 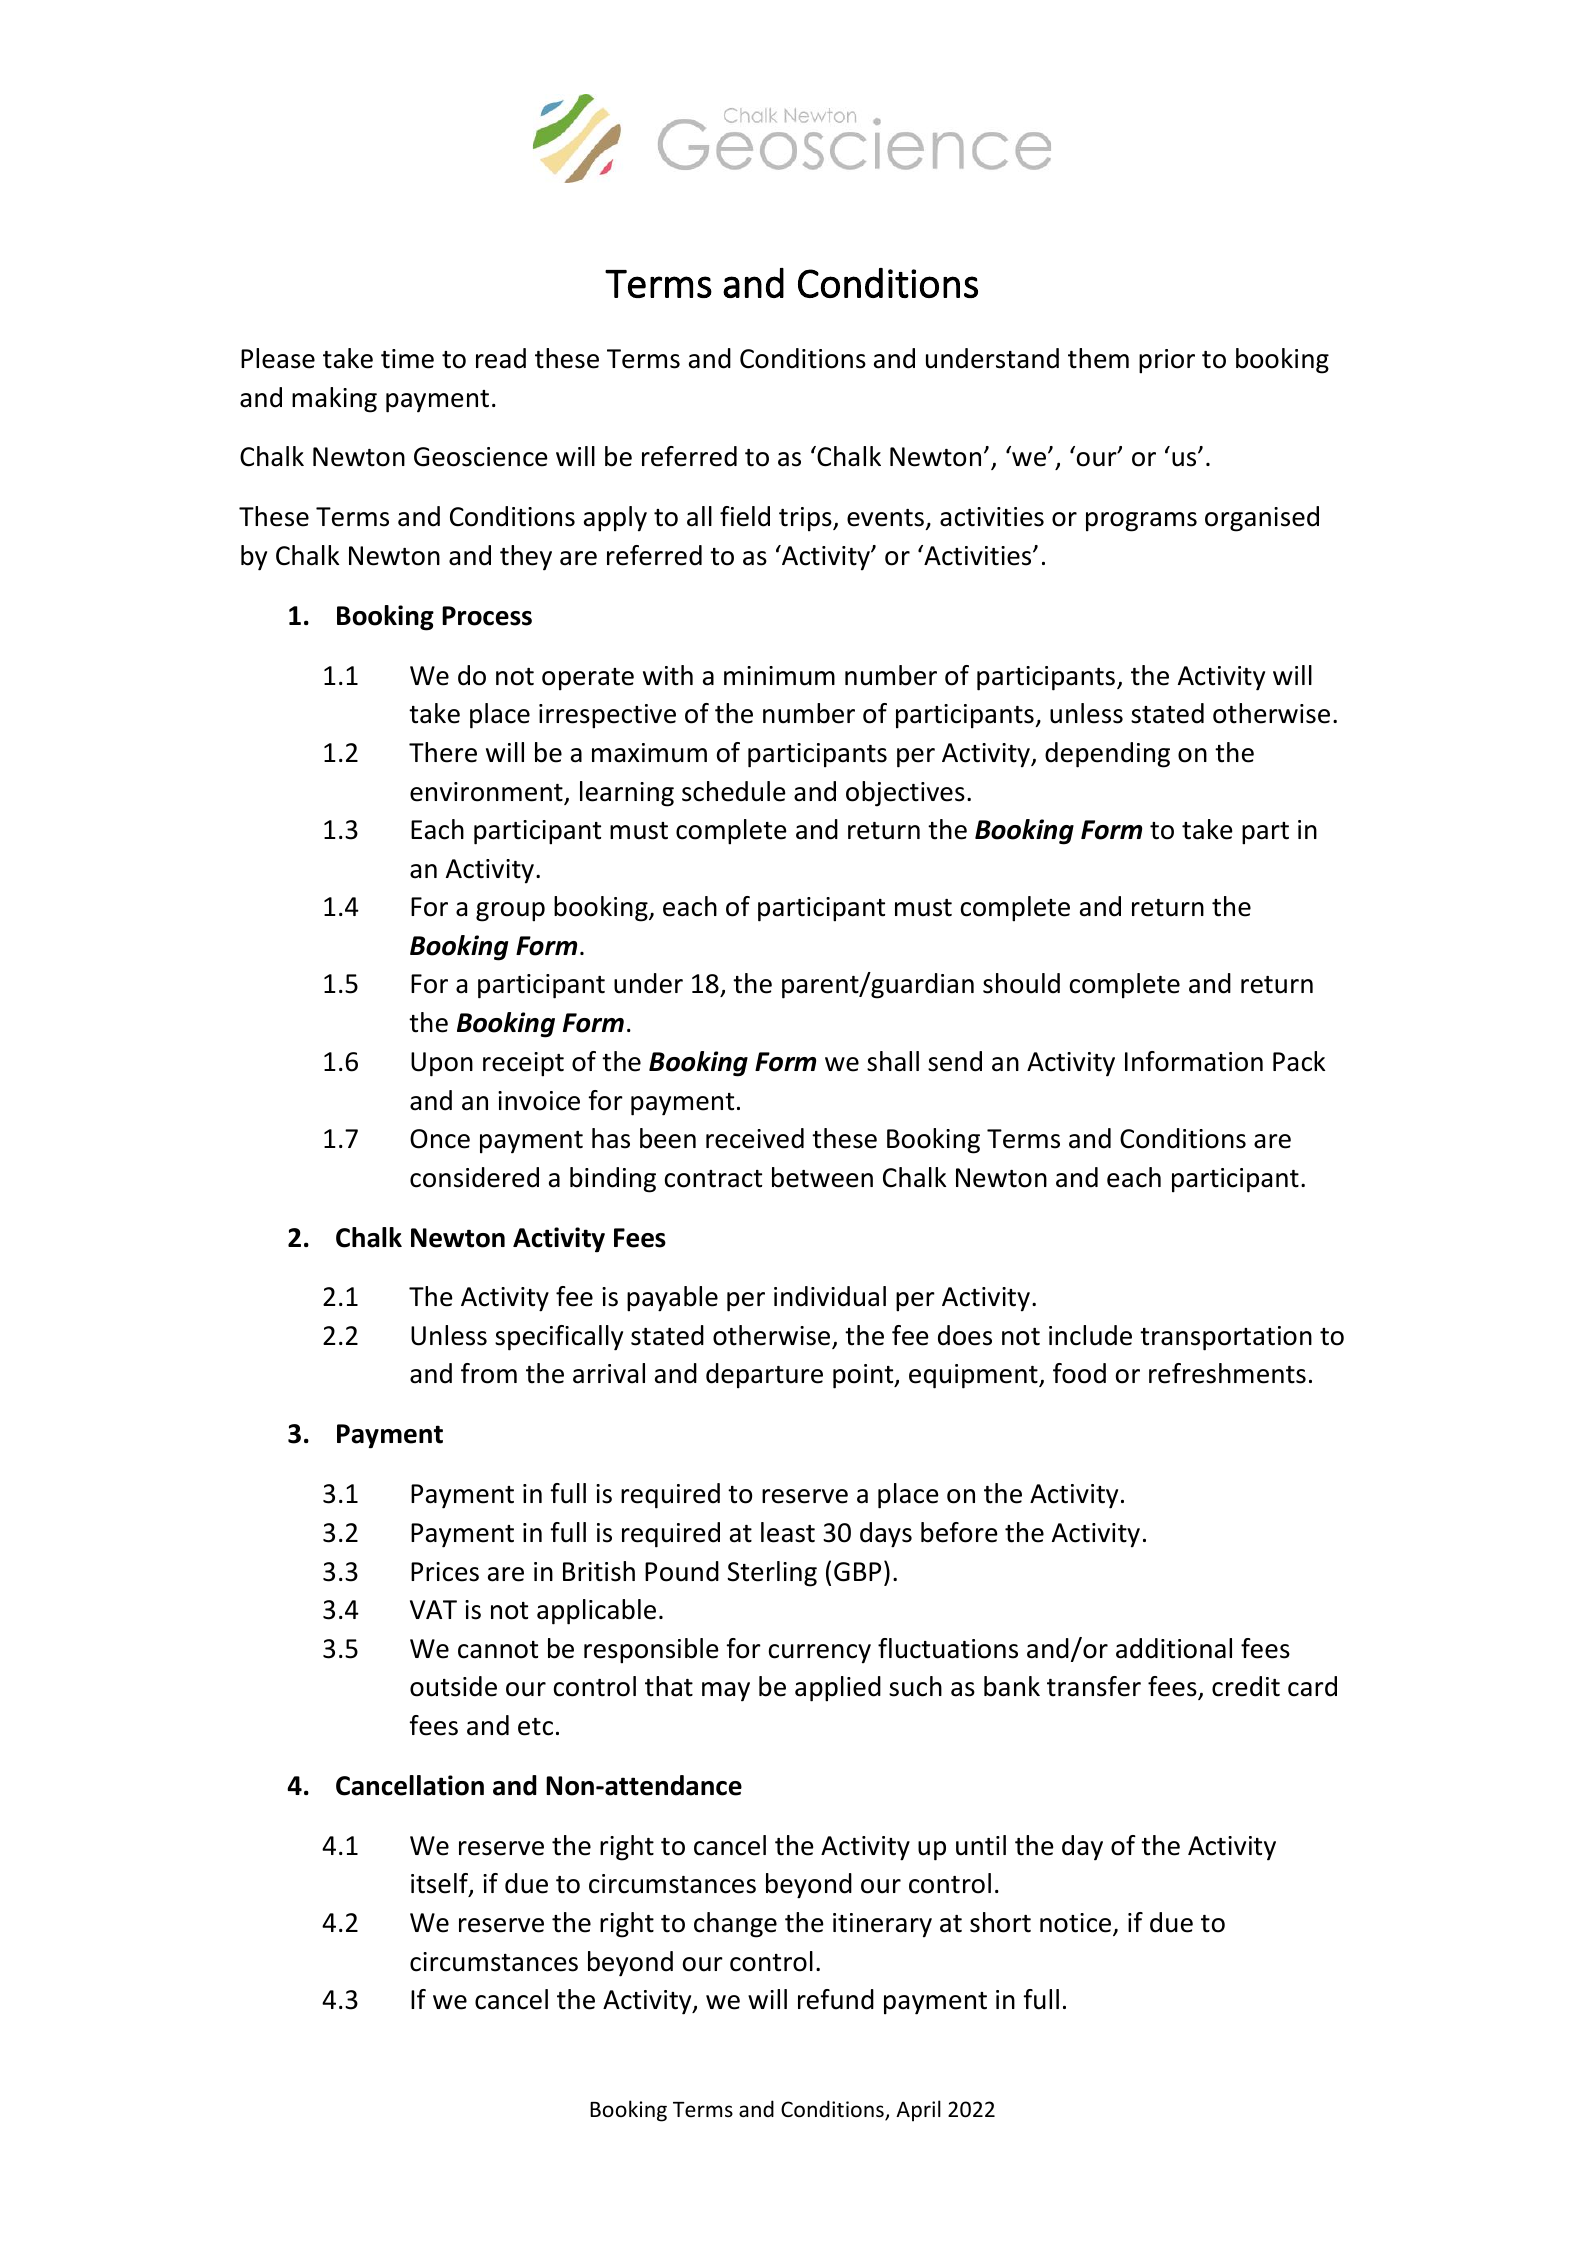 I want to click on schedule, so click(x=734, y=791).
